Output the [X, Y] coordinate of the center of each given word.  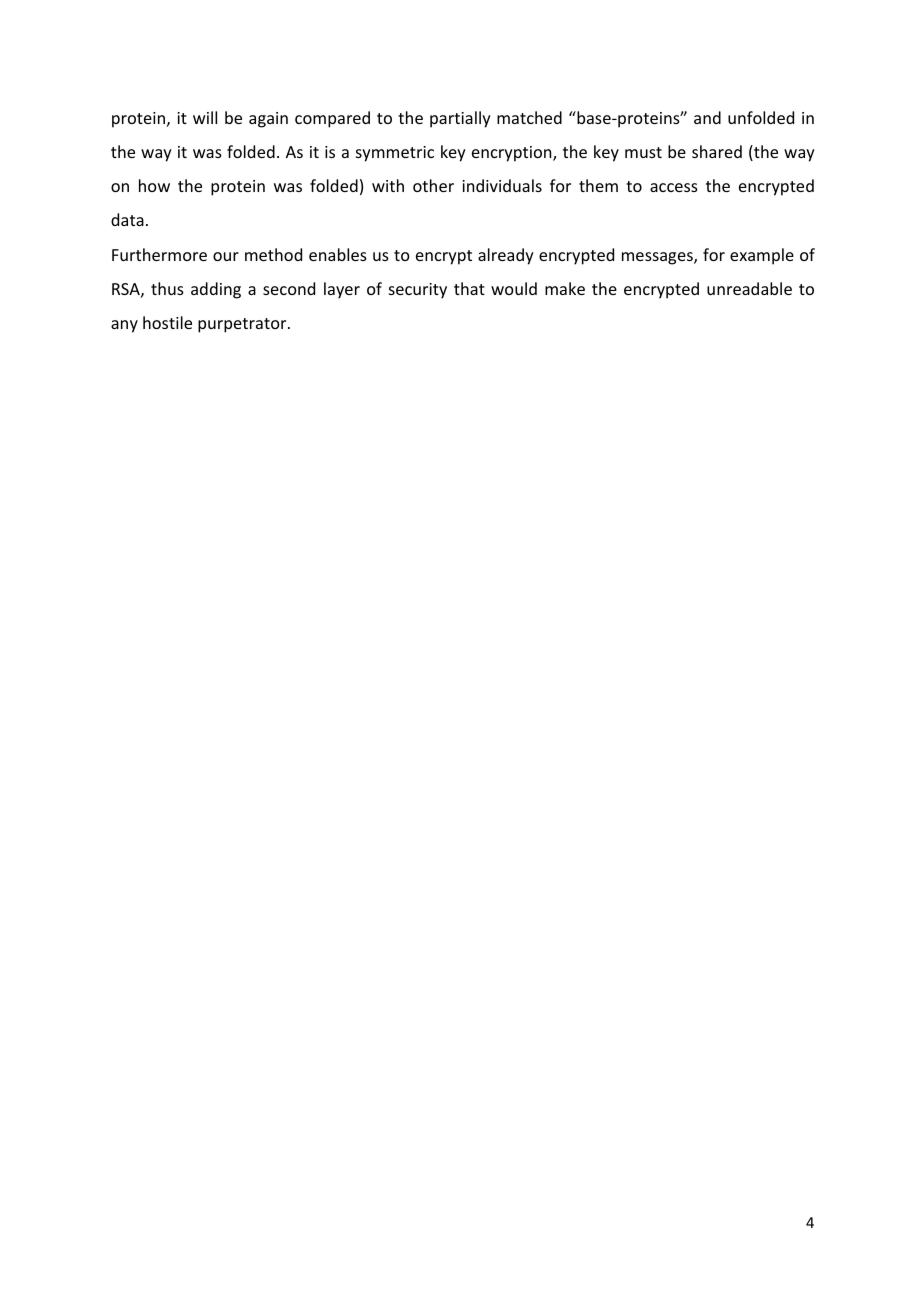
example [762, 256]
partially [460, 119]
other [433, 185]
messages [658, 258]
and [707, 117]
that [469, 288]
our [226, 256]
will [205, 117]
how [154, 185]
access [674, 187]
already [506, 256]
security [418, 291]
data [127, 219]
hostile [167, 322]
